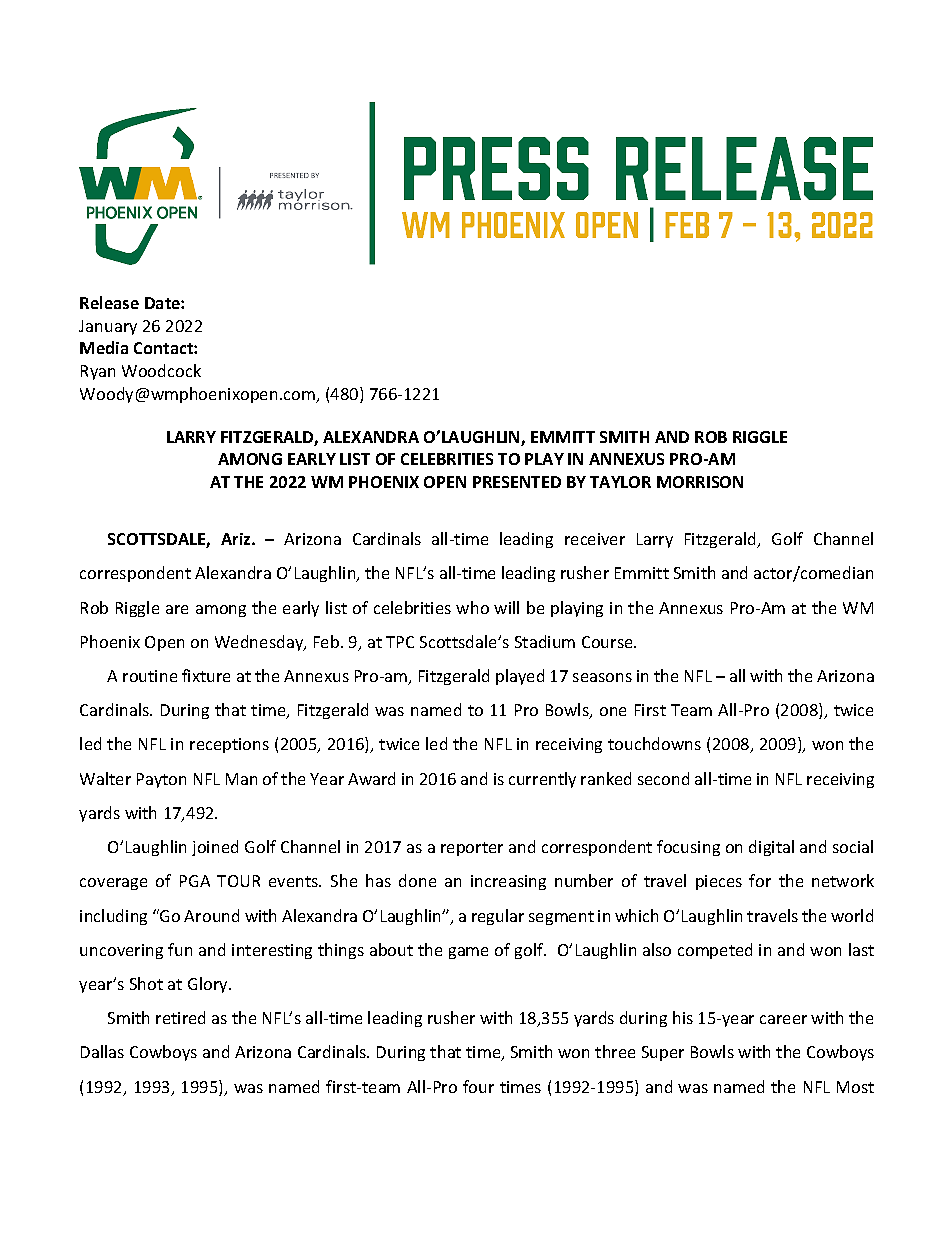 This image has height=1233, width=952. I want to click on four, so click(478, 1086).
